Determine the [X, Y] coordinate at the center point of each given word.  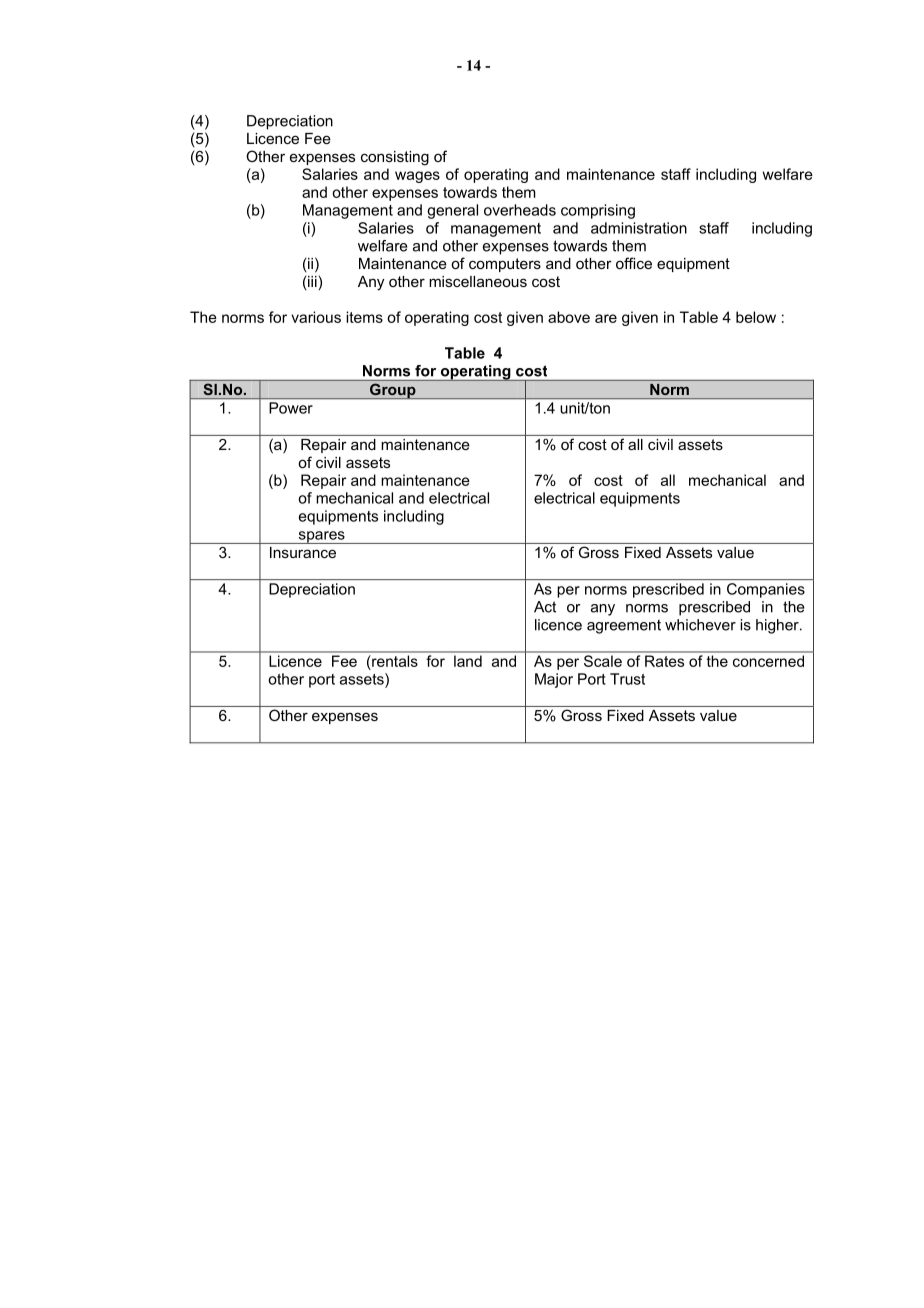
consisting [395, 158]
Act [545, 607]
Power [291, 408]
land [468, 661]
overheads [520, 210]
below [756, 317]
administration [639, 228]
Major [554, 680]
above [569, 317]
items [364, 317]
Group [393, 391]
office [634, 263]
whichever [700, 625]
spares [321, 537]
